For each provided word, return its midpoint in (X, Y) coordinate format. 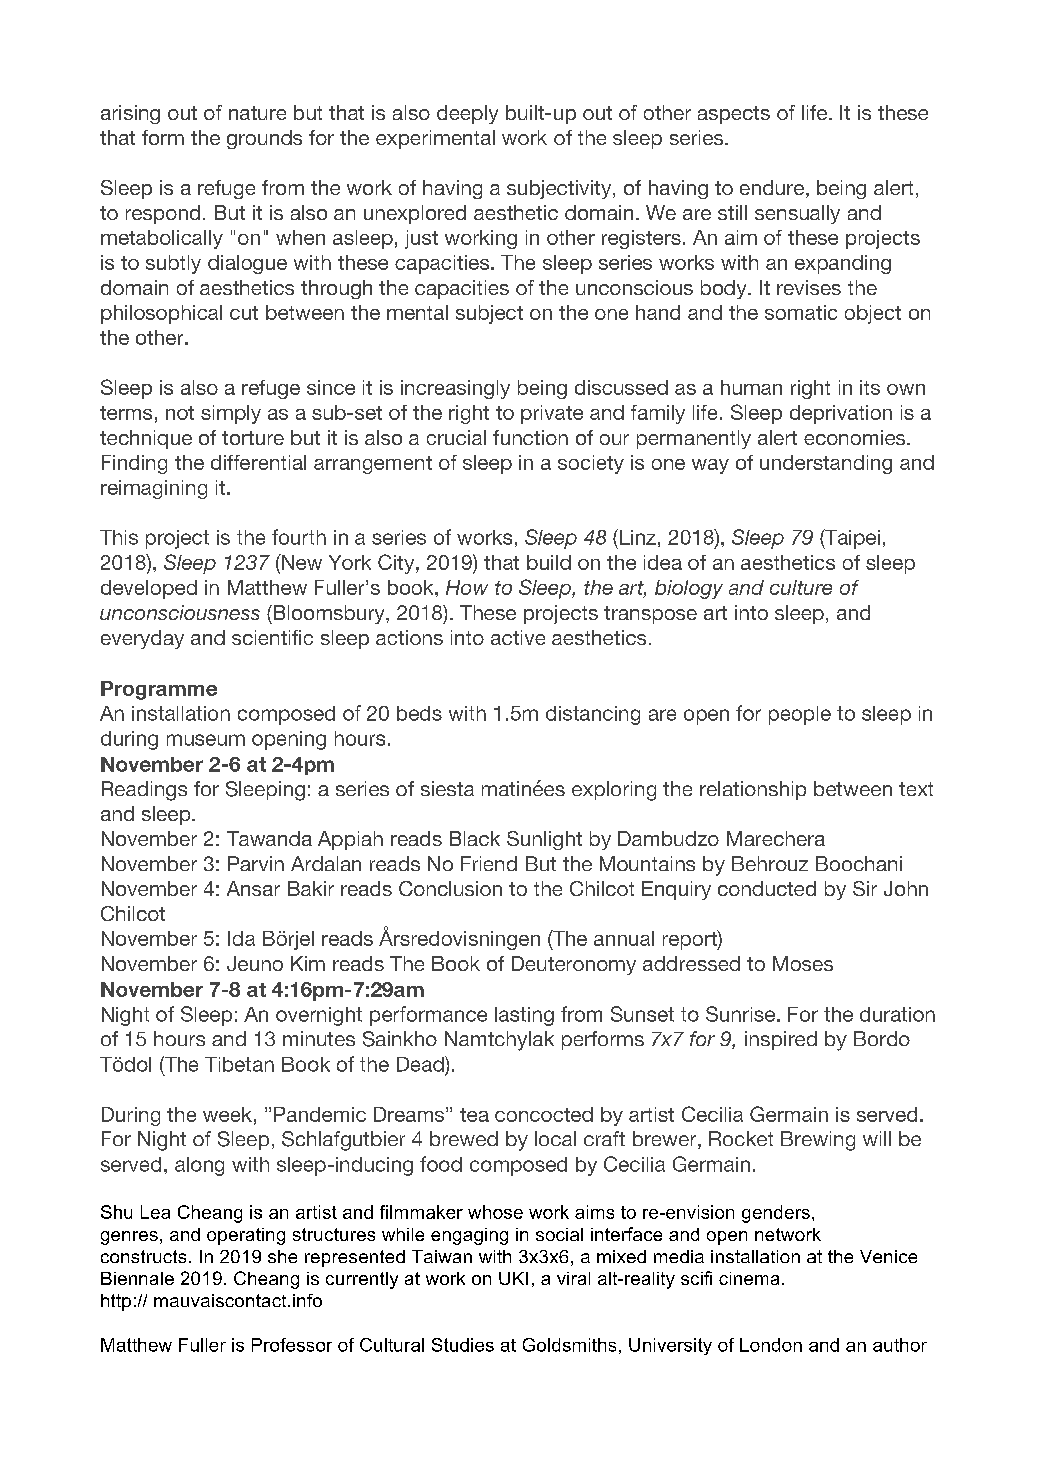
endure (772, 187)
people (800, 715)
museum (206, 740)
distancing (593, 715)
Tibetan (239, 1064)
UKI (513, 1278)
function (530, 437)
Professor (292, 1345)
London (771, 1345)
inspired (781, 1040)
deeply (467, 114)
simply (231, 414)
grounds (264, 139)
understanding (826, 464)
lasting (524, 1016)
